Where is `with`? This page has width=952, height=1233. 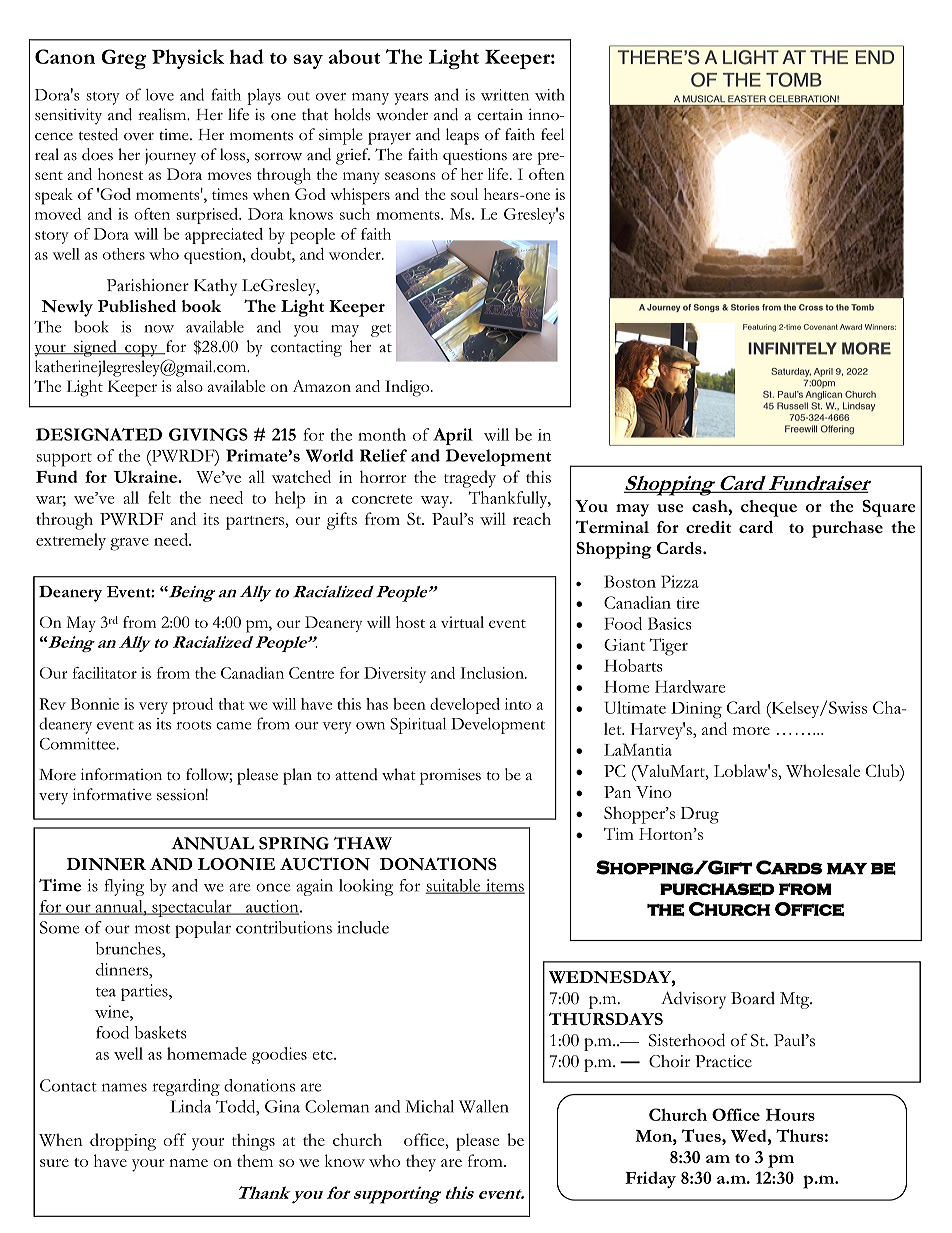
with is located at coordinates (550, 95).
